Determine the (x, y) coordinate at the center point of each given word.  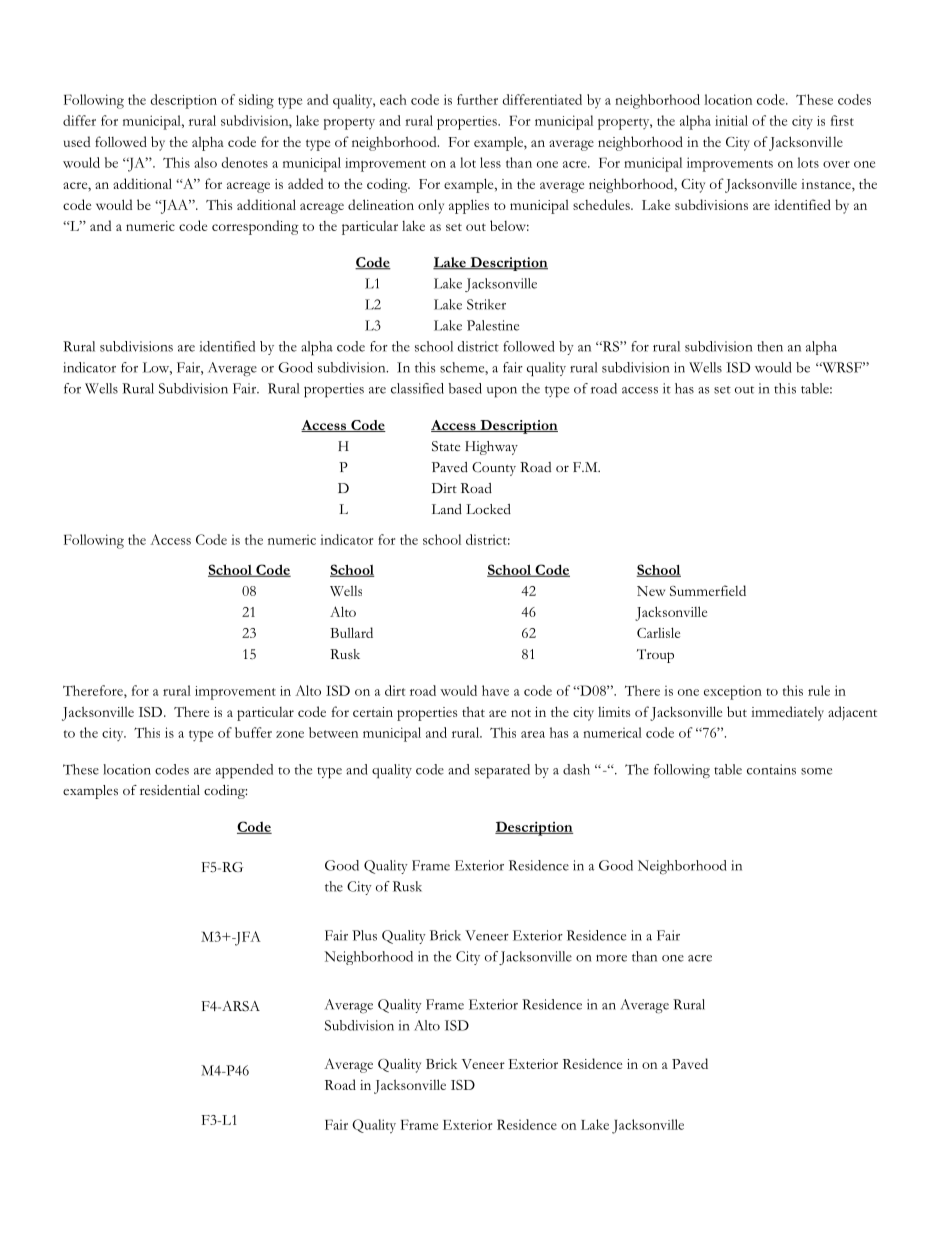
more (611, 958)
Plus (364, 935)
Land (447, 509)
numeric (292, 540)
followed (121, 141)
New (651, 591)
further (477, 99)
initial (731, 120)
